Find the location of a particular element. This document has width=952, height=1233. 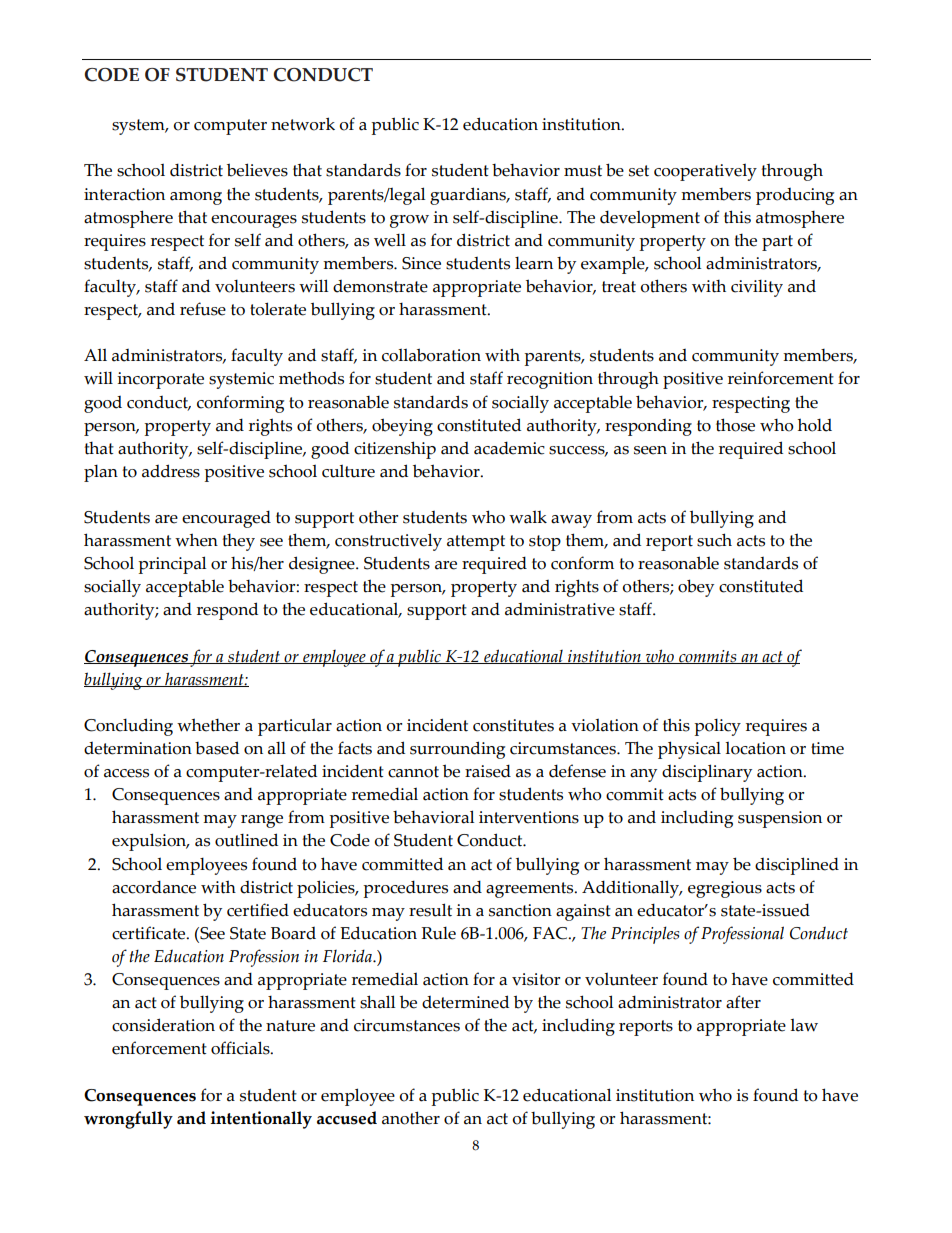

collaboration is located at coordinates (431, 355).
